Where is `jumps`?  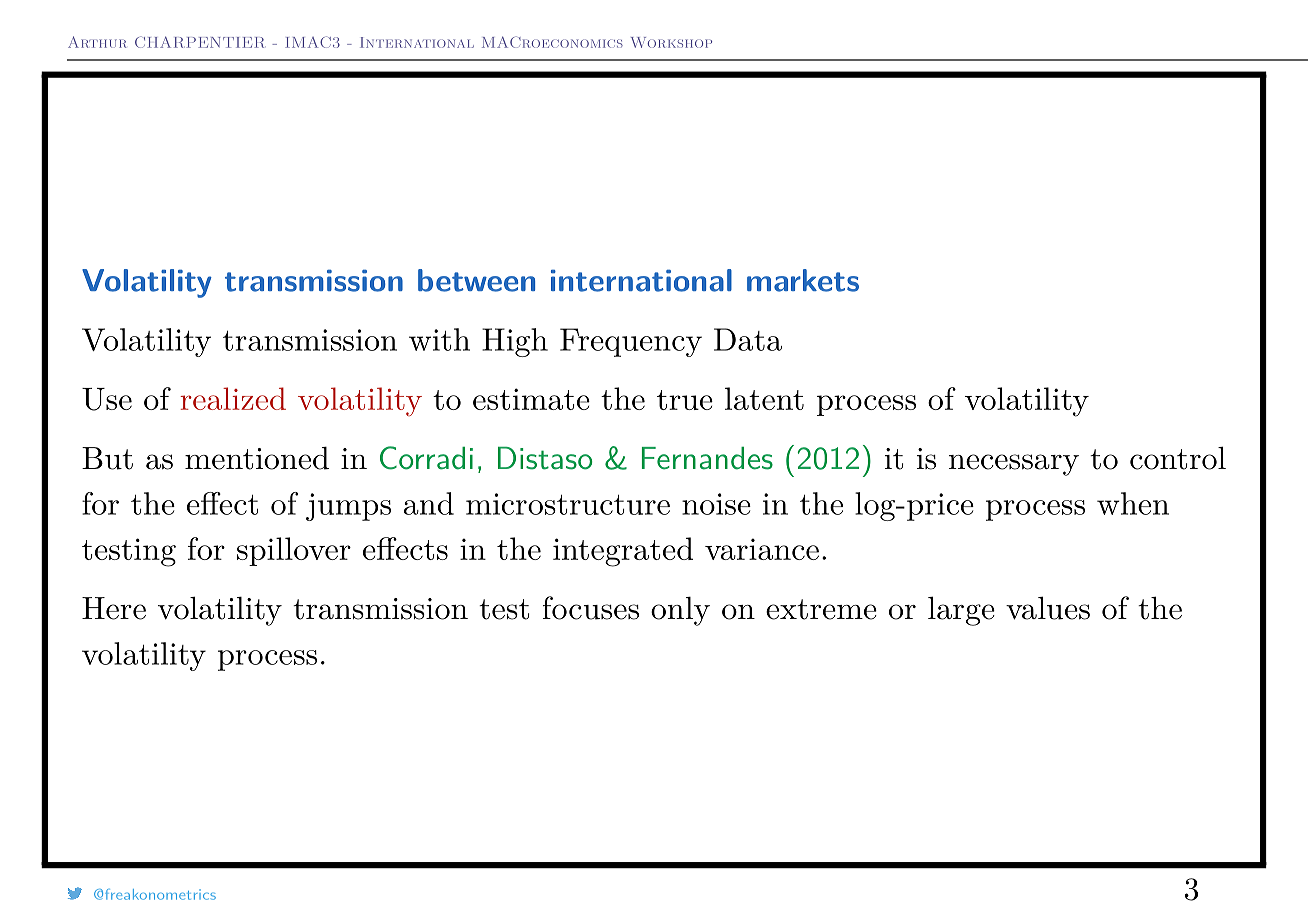 jumps is located at coordinates (348, 507).
